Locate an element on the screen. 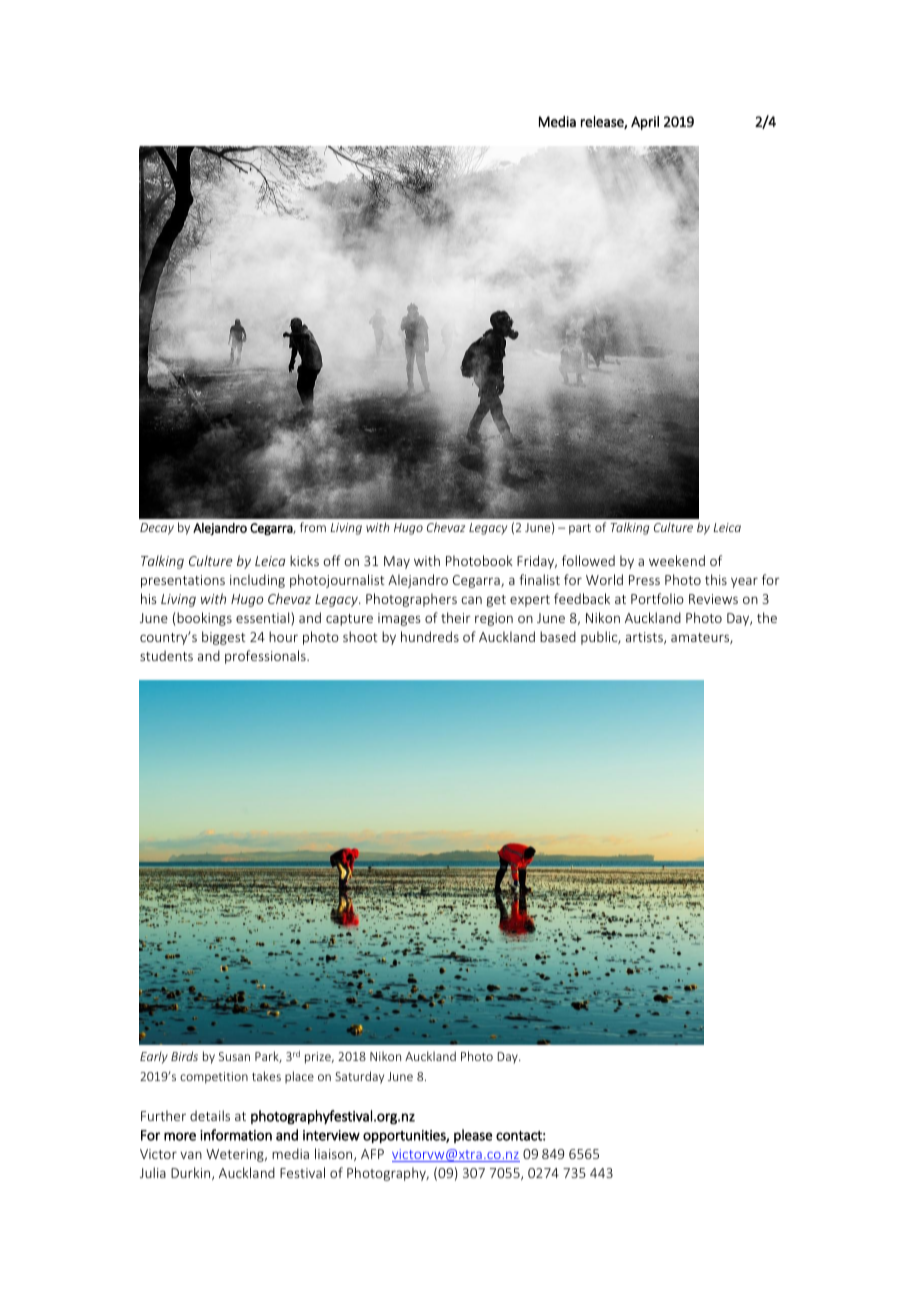 This screenshot has width=924, height=1309. information is located at coordinates (236, 1135).
